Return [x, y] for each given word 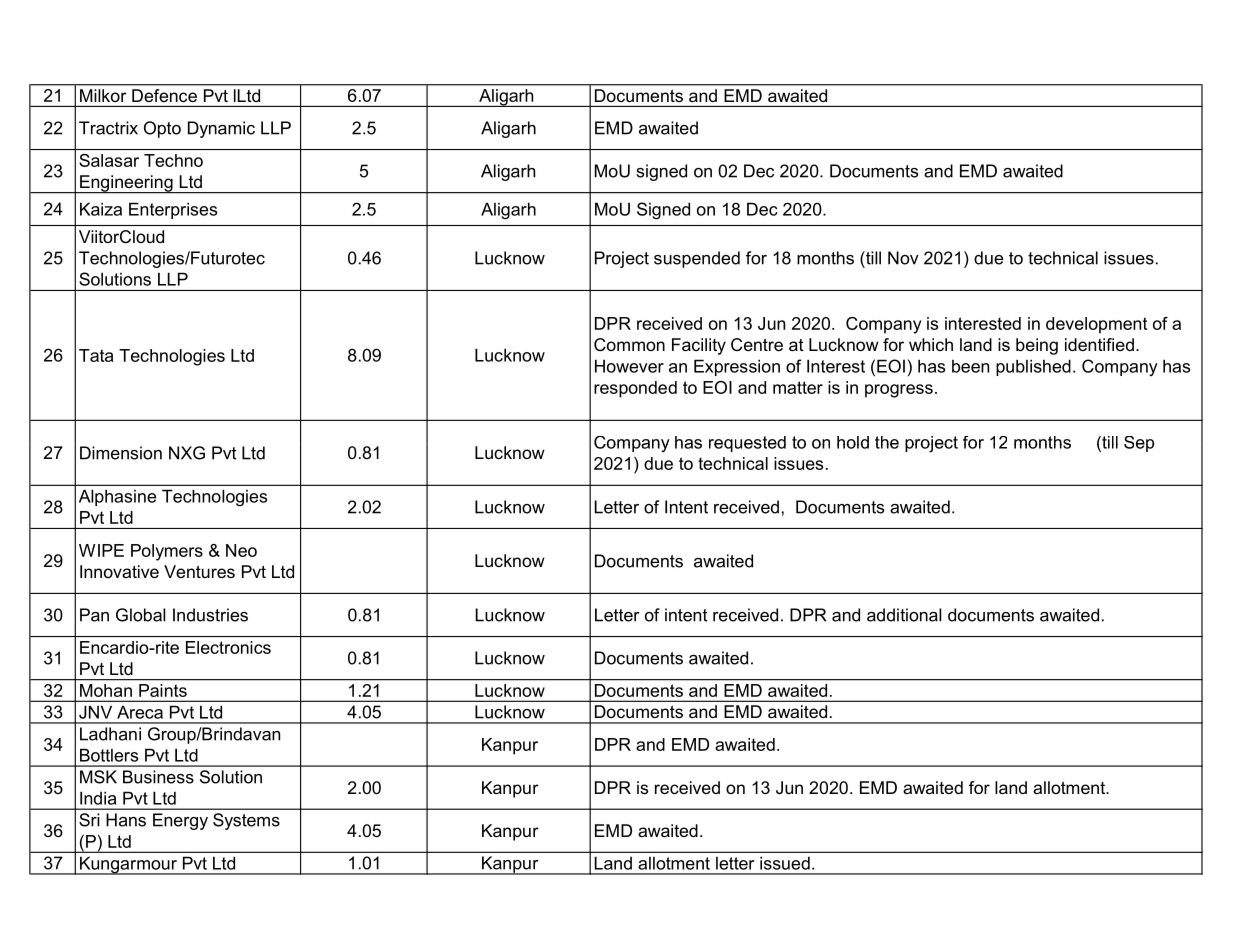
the [887, 442]
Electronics [228, 647]
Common [629, 345]
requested [747, 444]
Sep [1139, 444]
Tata [96, 355]
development [1096, 325]
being [1037, 346]
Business [158, 777]
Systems [246, 821]
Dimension [121, 453]
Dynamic [221, 129]
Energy [180, 821]
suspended [697, 259]
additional [904, 615]
